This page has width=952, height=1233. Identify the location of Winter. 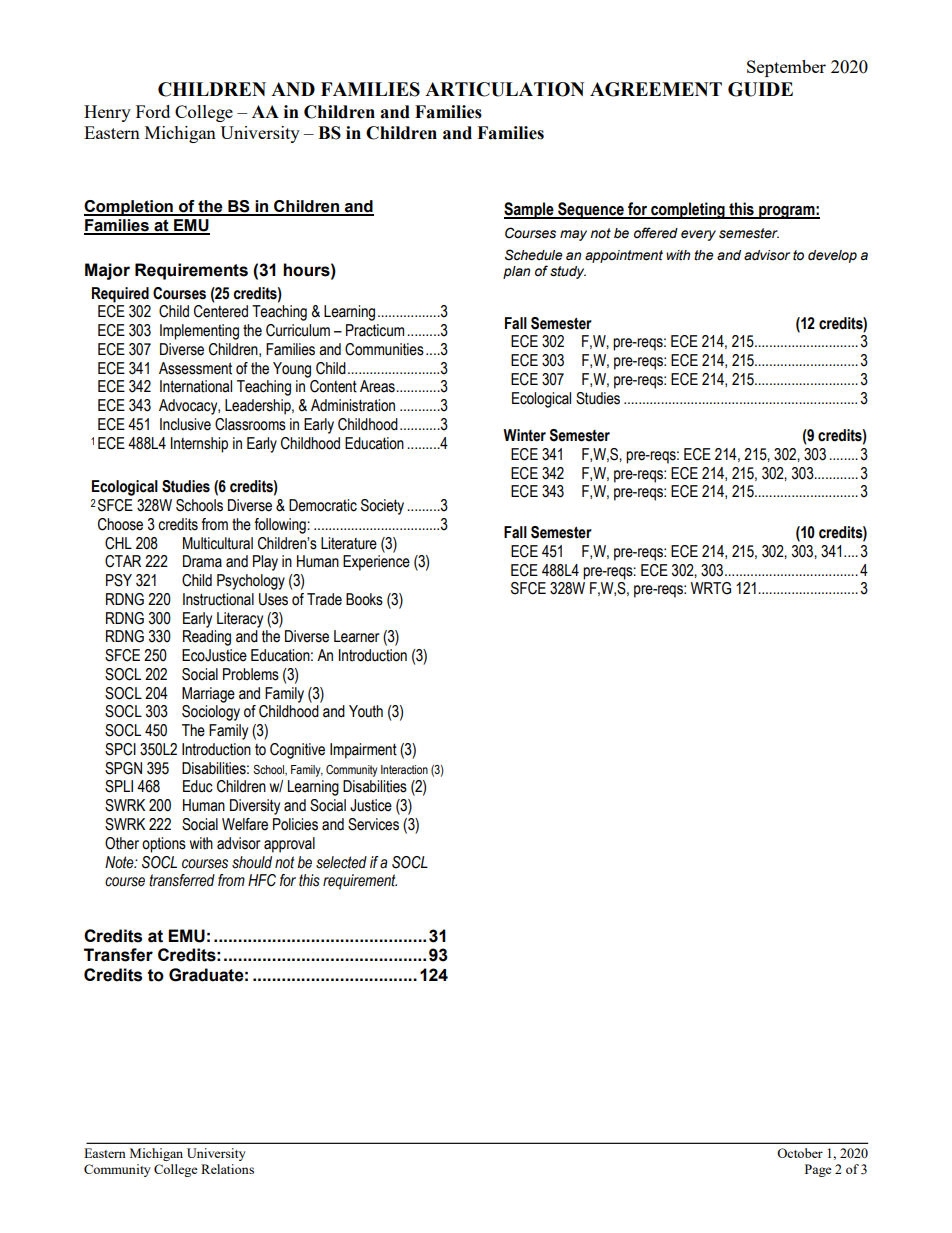
(524, 435).
